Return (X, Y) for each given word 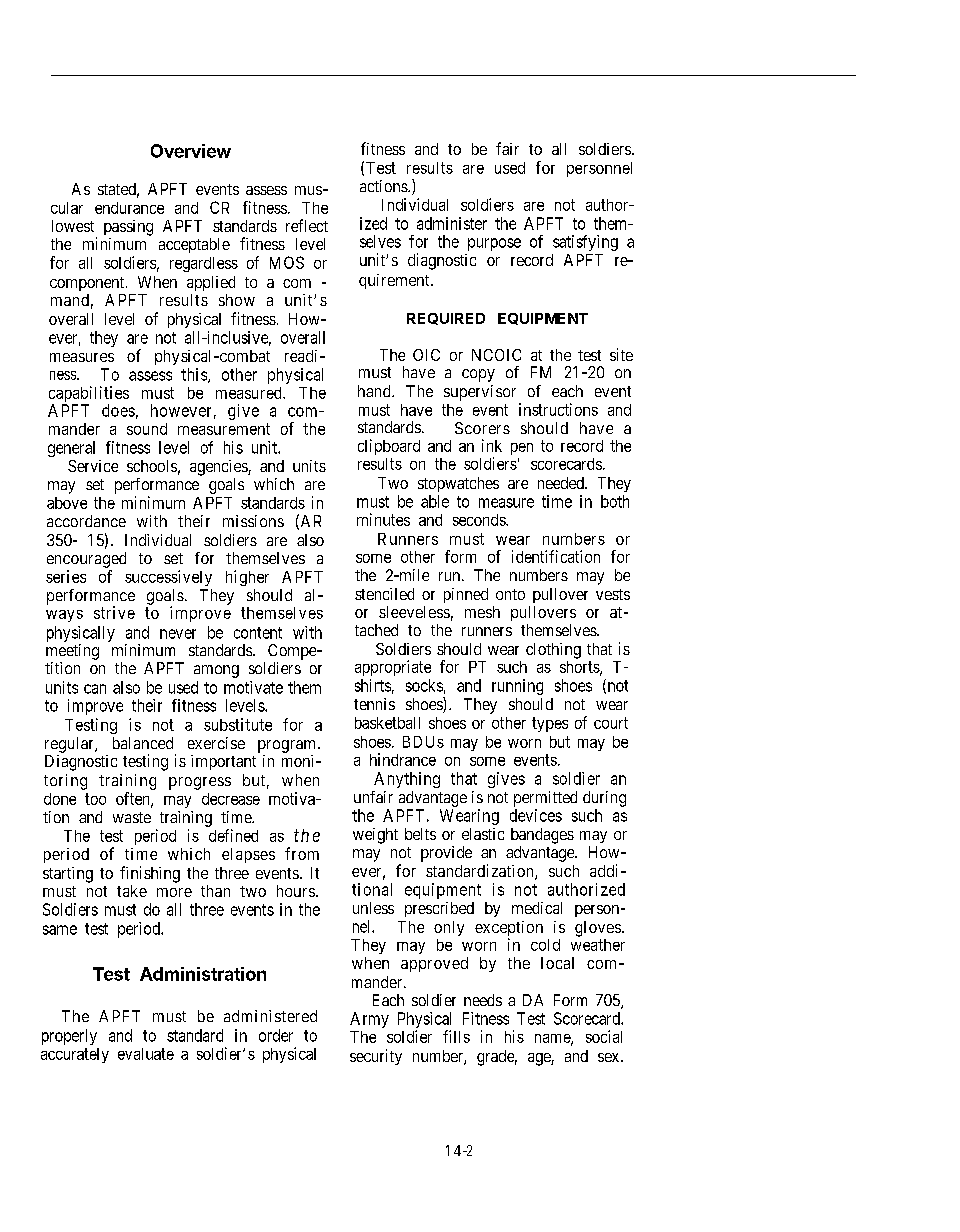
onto (510, 594)
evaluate (146, 1054)
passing (128, 228)
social (604, 1036)
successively (168, 578)
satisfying (585, 243)
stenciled (384, 594)
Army (369, 1020)
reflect (307, 225)
